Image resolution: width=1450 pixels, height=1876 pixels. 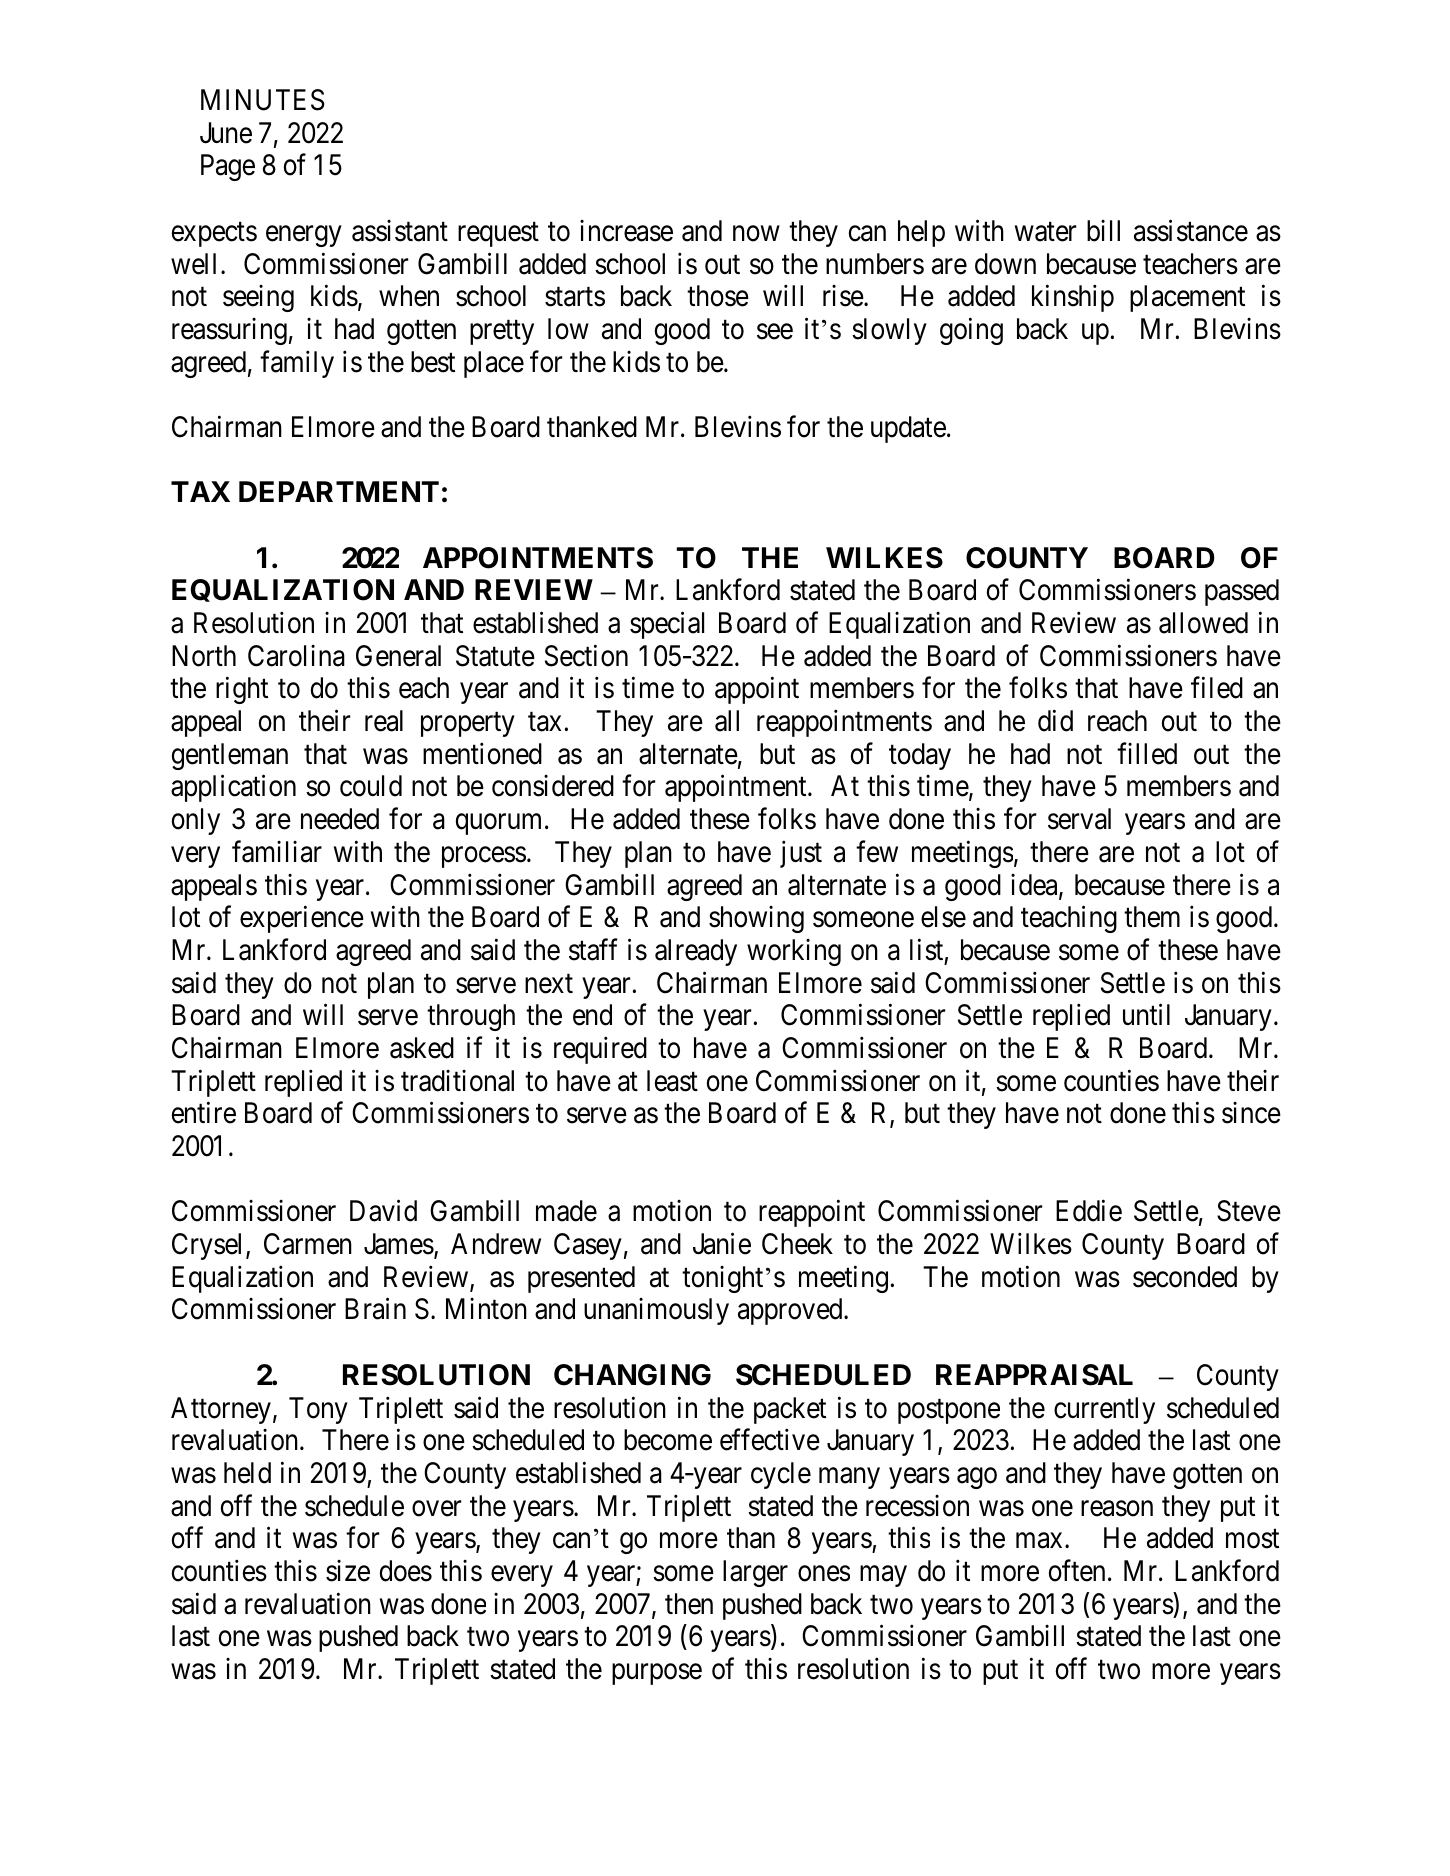 I want to click on experience, so click(x=302, y=919).
